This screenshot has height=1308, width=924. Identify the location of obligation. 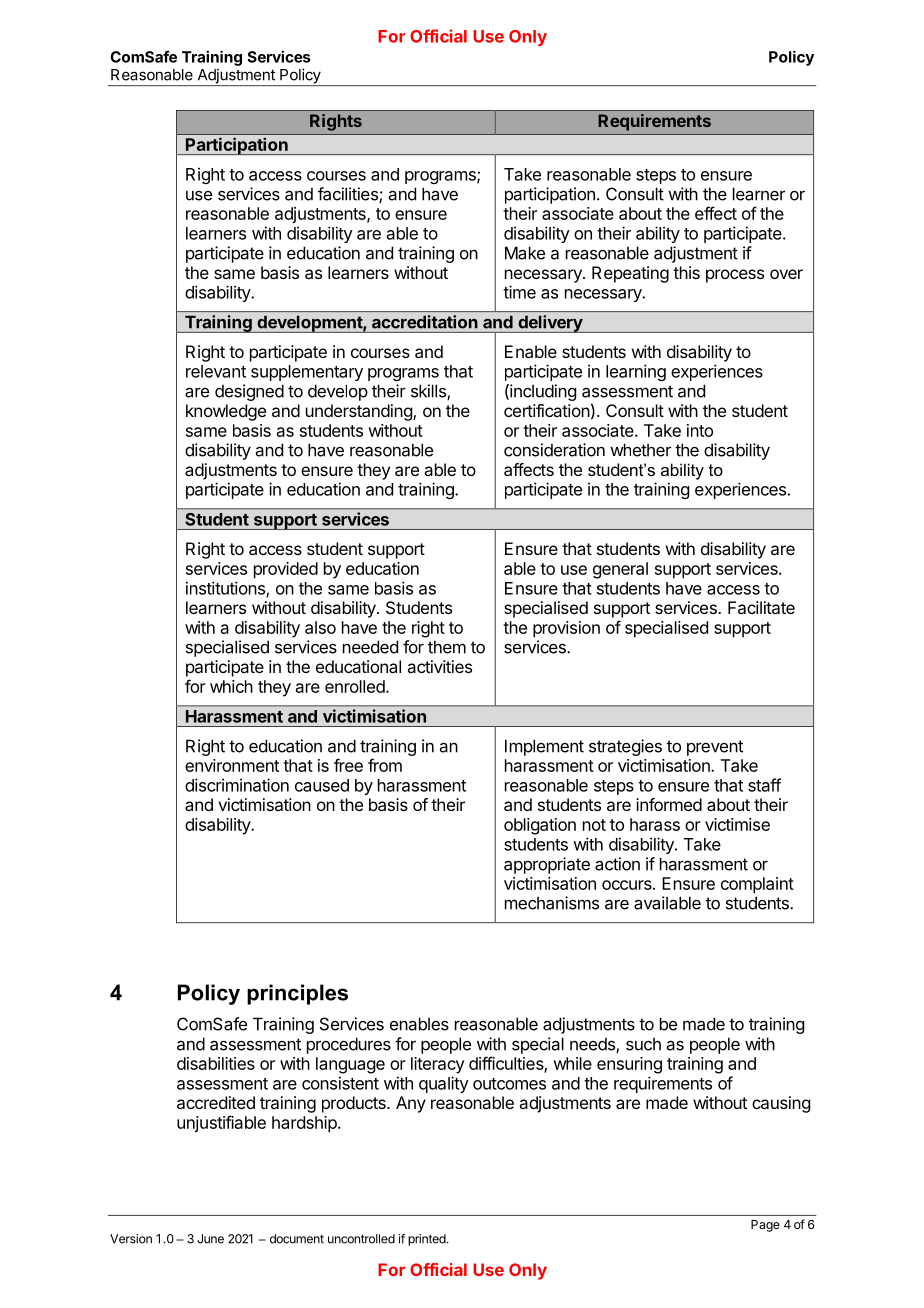
(540, 826).
